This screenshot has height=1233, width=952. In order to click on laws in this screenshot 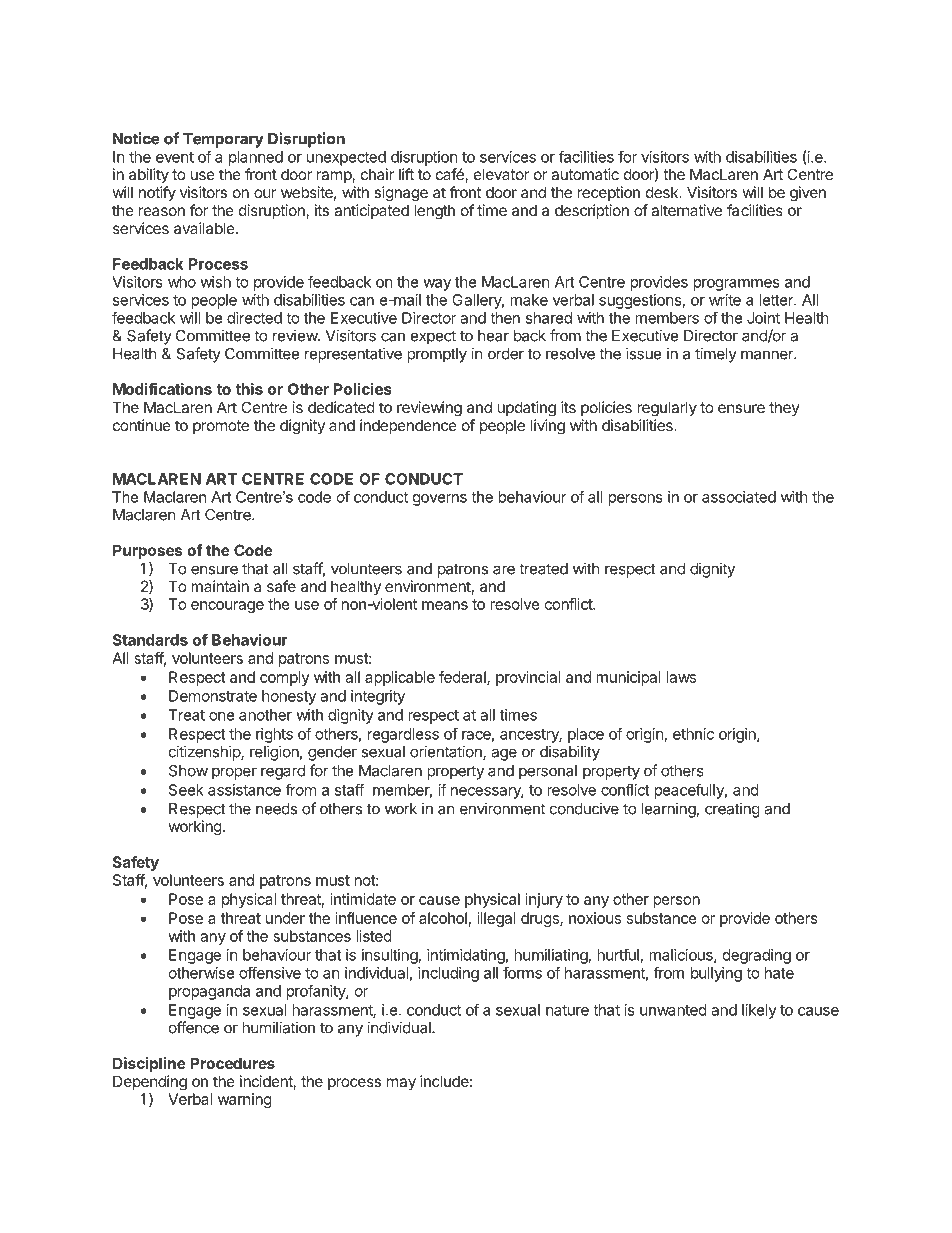, I will do `click(681, 677)`.
